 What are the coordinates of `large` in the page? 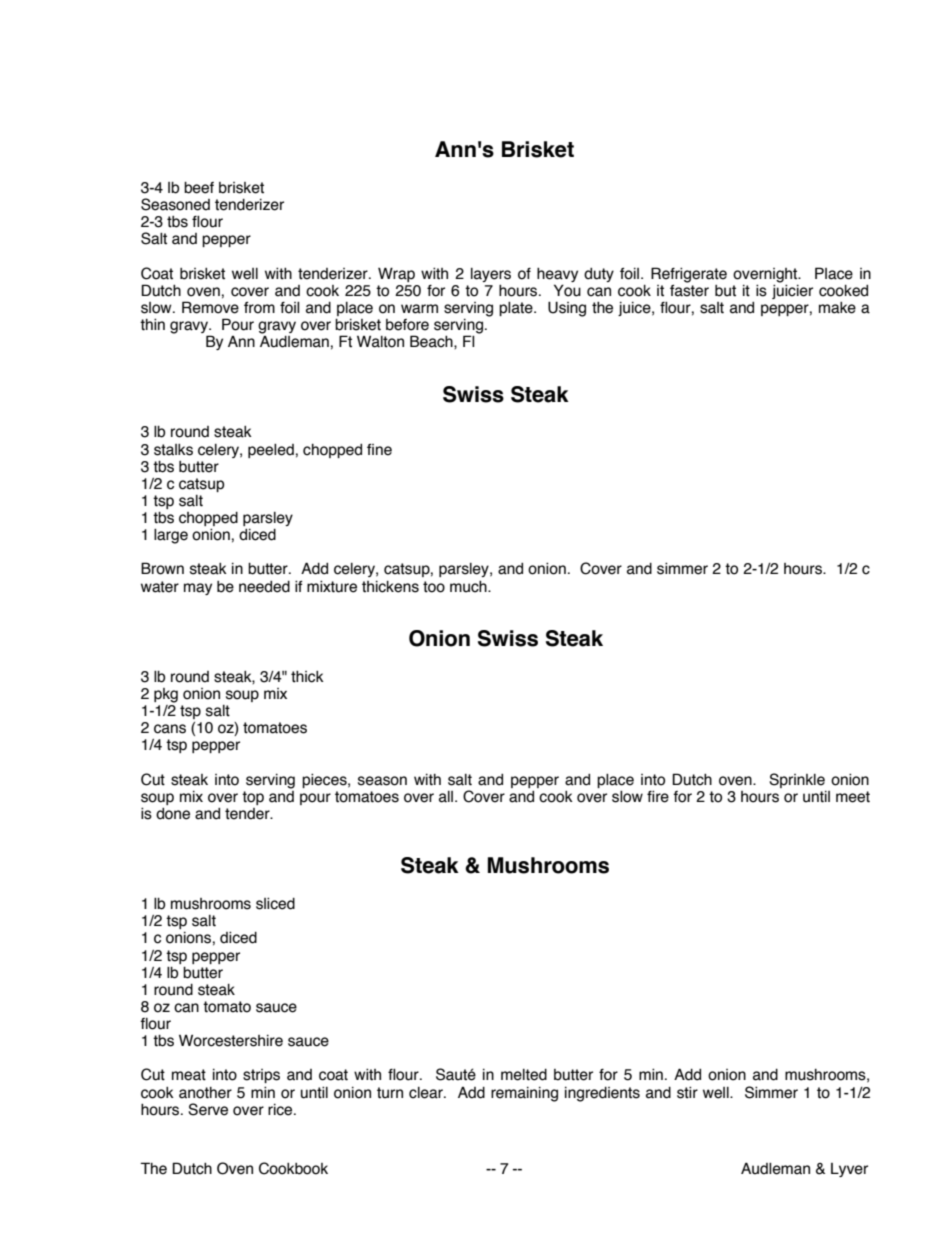 It's located at (171, 536).
